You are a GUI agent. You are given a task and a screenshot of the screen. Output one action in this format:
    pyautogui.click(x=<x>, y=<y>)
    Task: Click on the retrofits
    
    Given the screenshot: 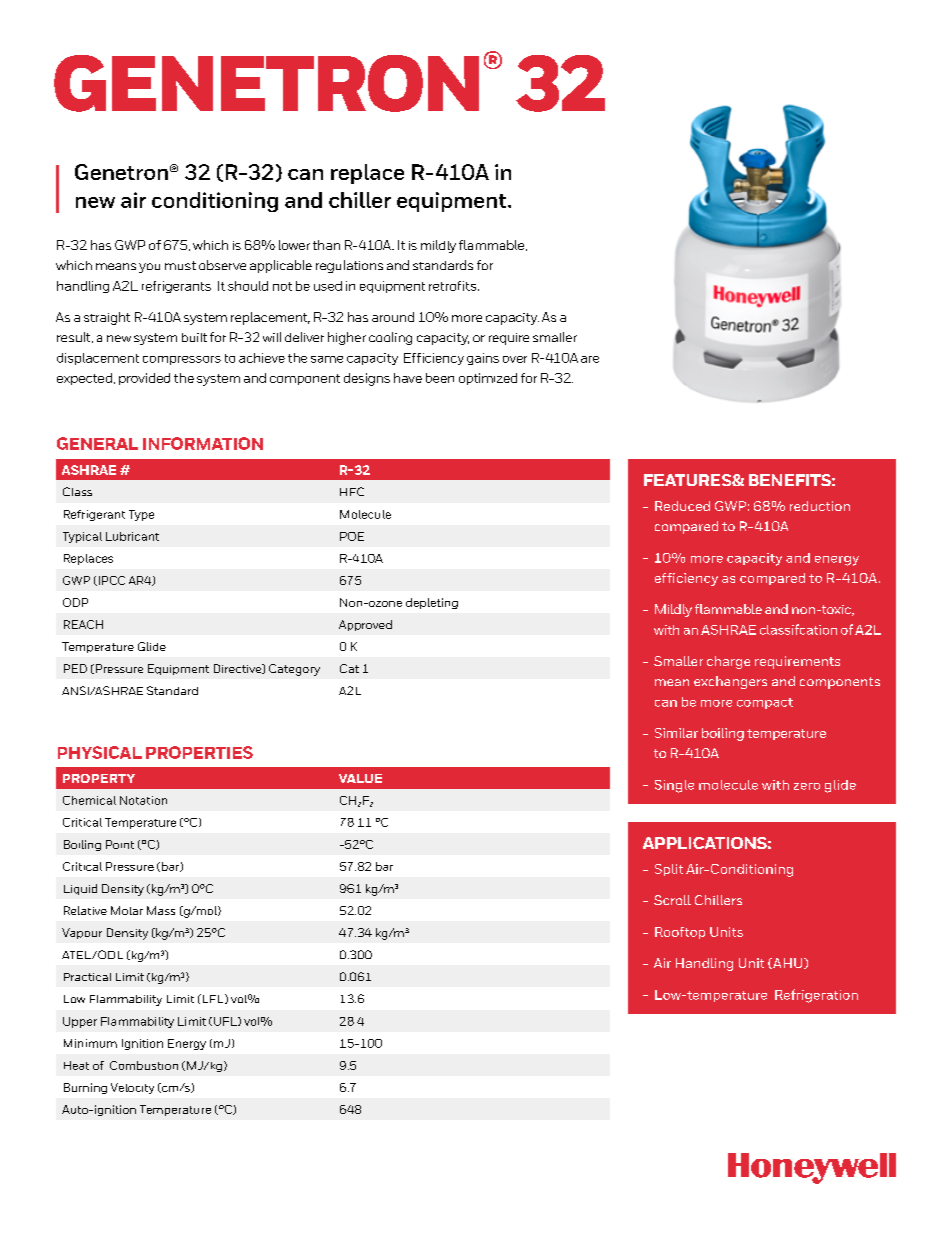 What is the action you would take?
    pyautogui.click(x=452, y=286)
